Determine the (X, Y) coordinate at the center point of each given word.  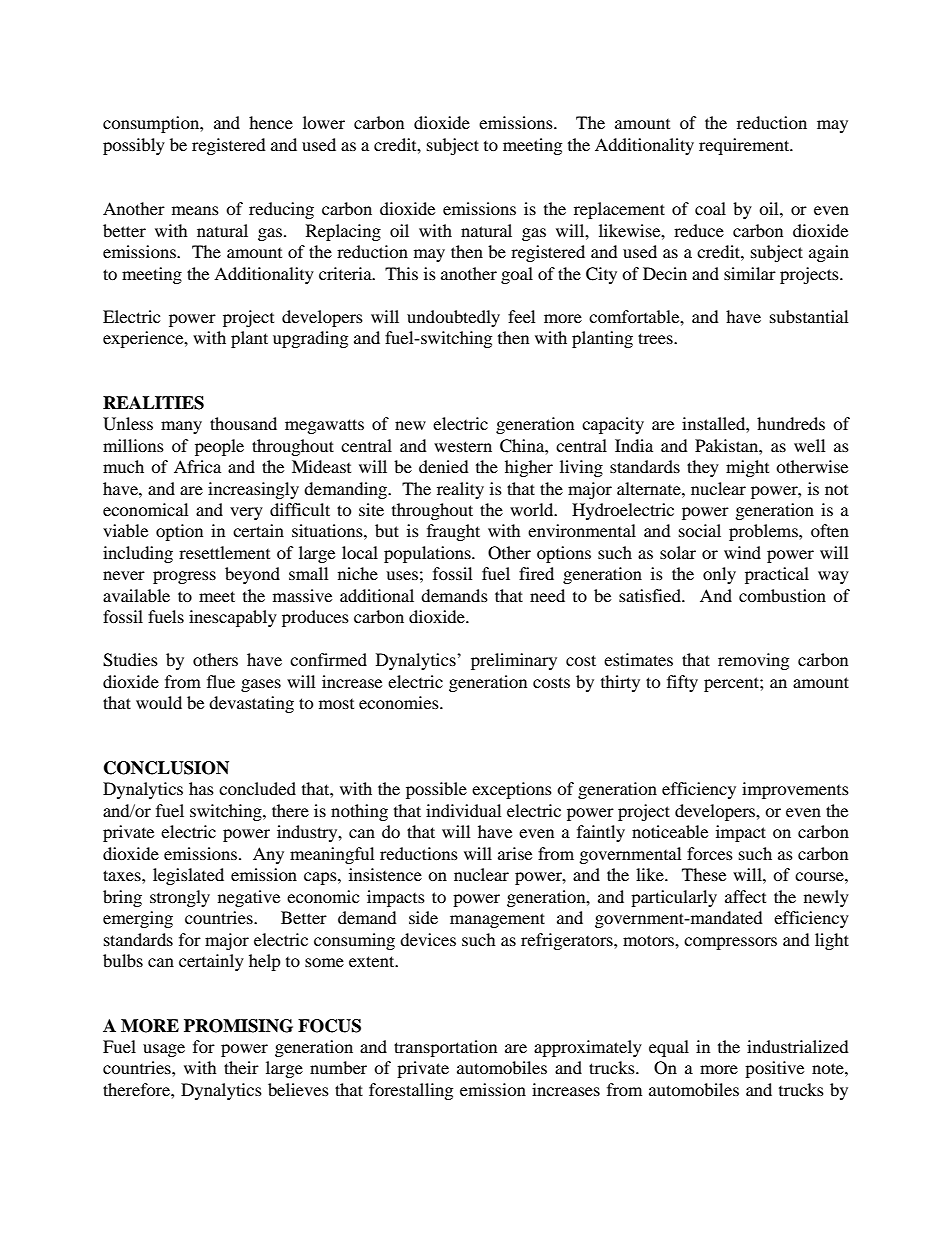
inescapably (233, 618)
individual (463, 810)
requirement (745, 146)
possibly (134, 146)
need (547, 595)
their (241, 1067)
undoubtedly (453, 318)
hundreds (791, 423)
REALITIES (153, 403)
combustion (782, 595)
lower (324, 122)
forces (710, 853)
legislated (188, 876)
